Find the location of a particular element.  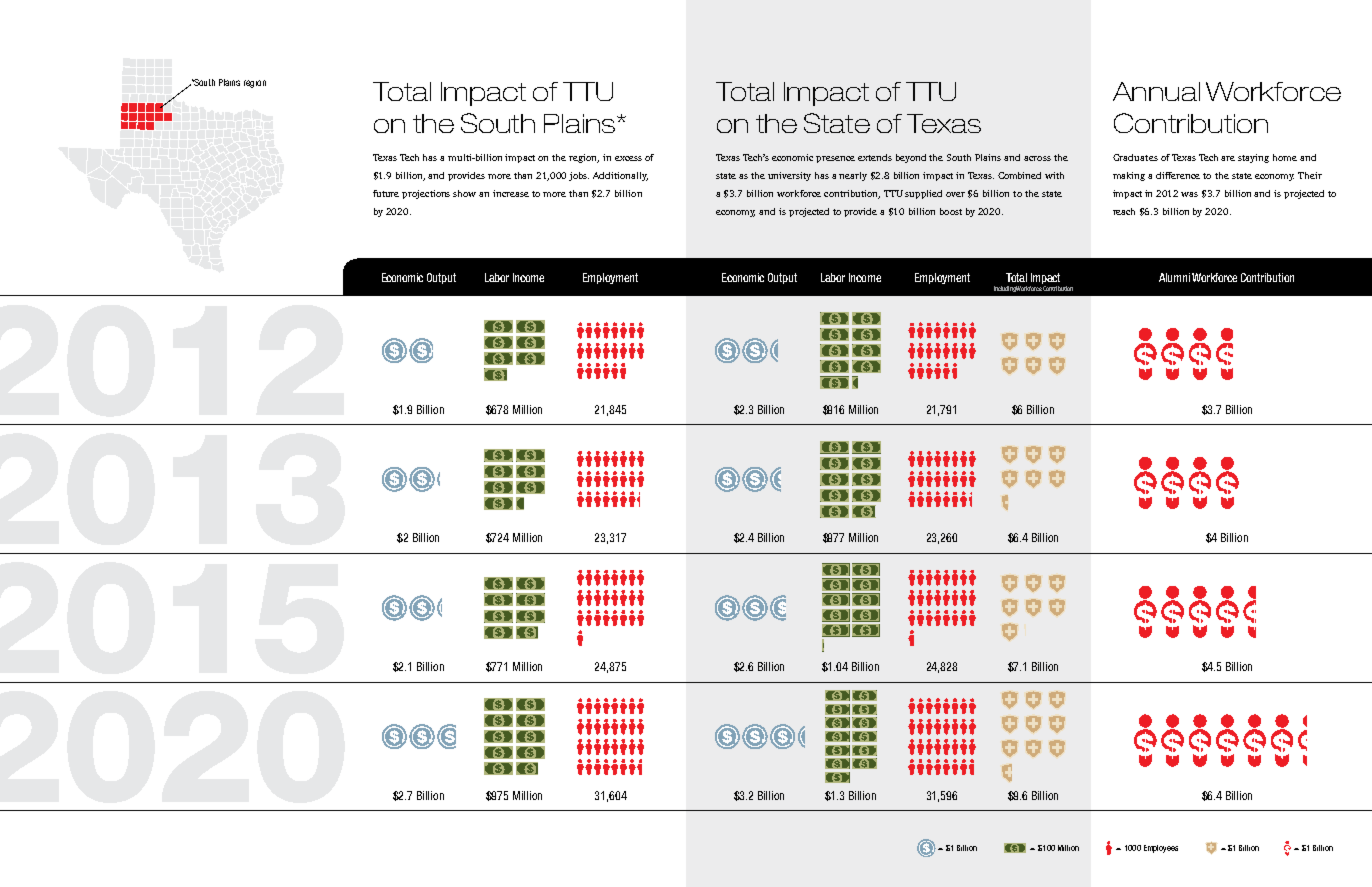

over is located at coordinates (955, 194).
